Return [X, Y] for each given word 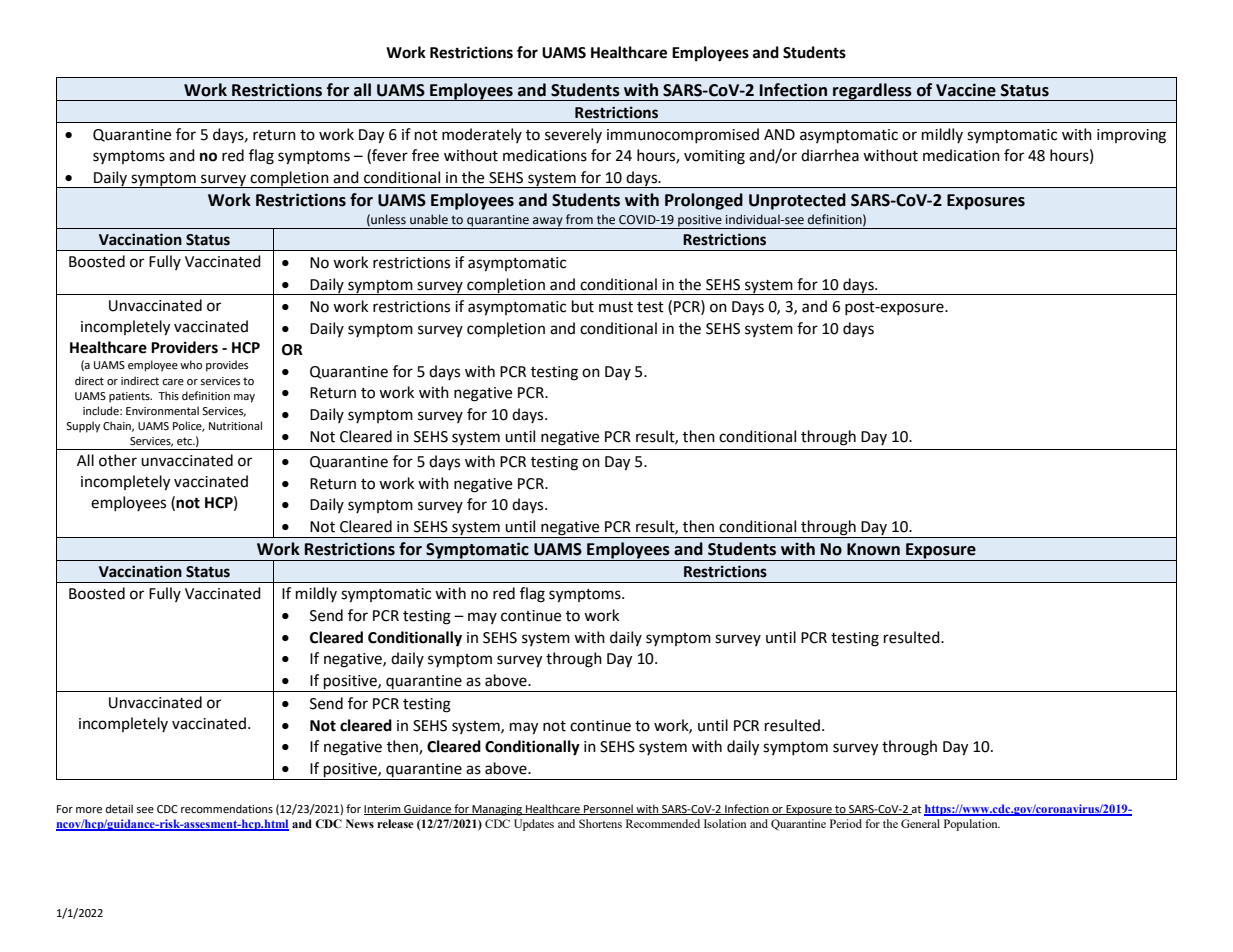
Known [873, 549]
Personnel [608, 809]
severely [573, 135]
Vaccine [966, 90]
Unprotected [797, 201]
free [425, 155]
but [583, 306]
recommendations [227, 809]
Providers [184, 347]
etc [186, 441]
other [118, 460]
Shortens [600, 823]
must [616, 307]
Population [972, 825]
